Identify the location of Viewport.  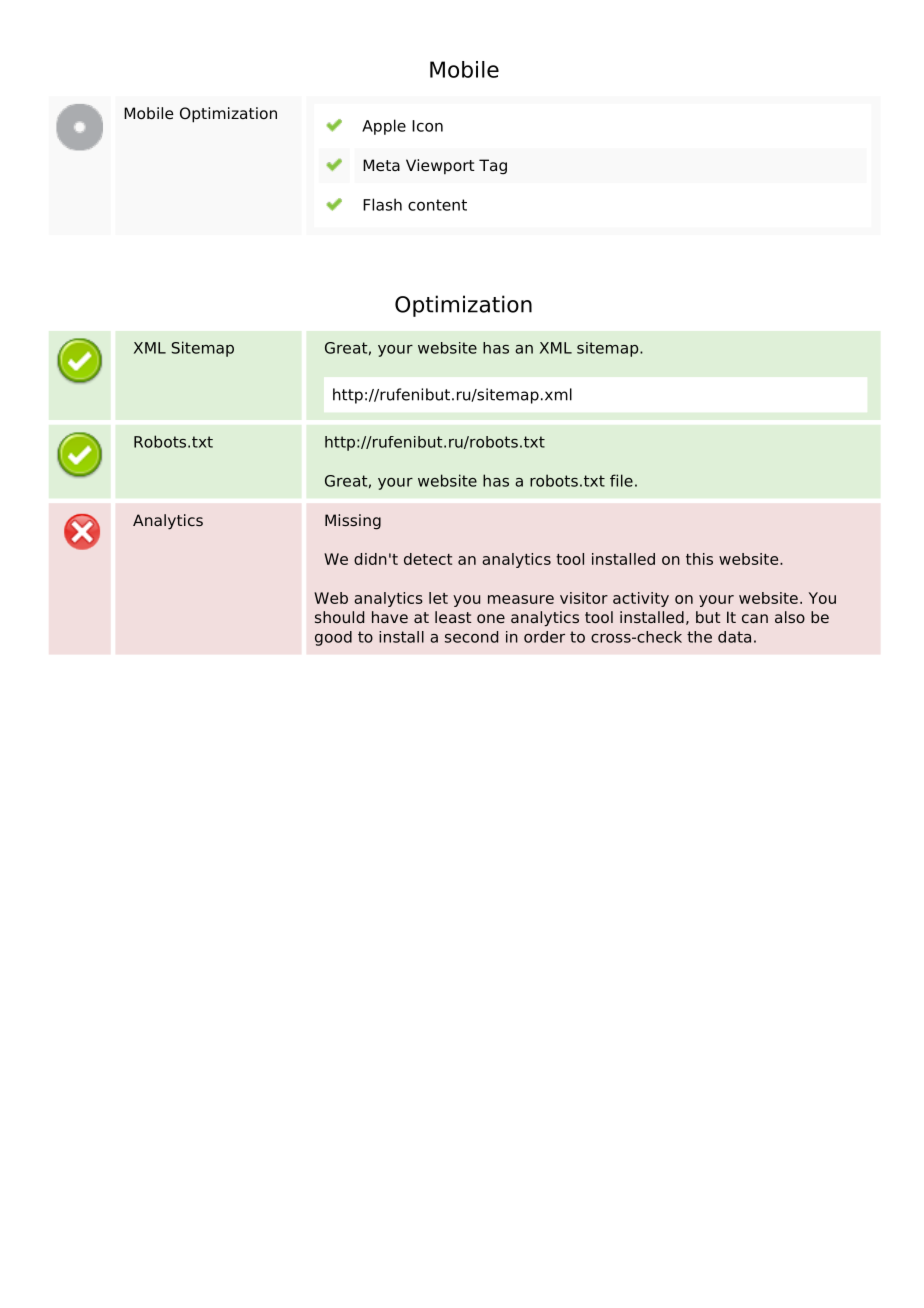
(440, 167).
